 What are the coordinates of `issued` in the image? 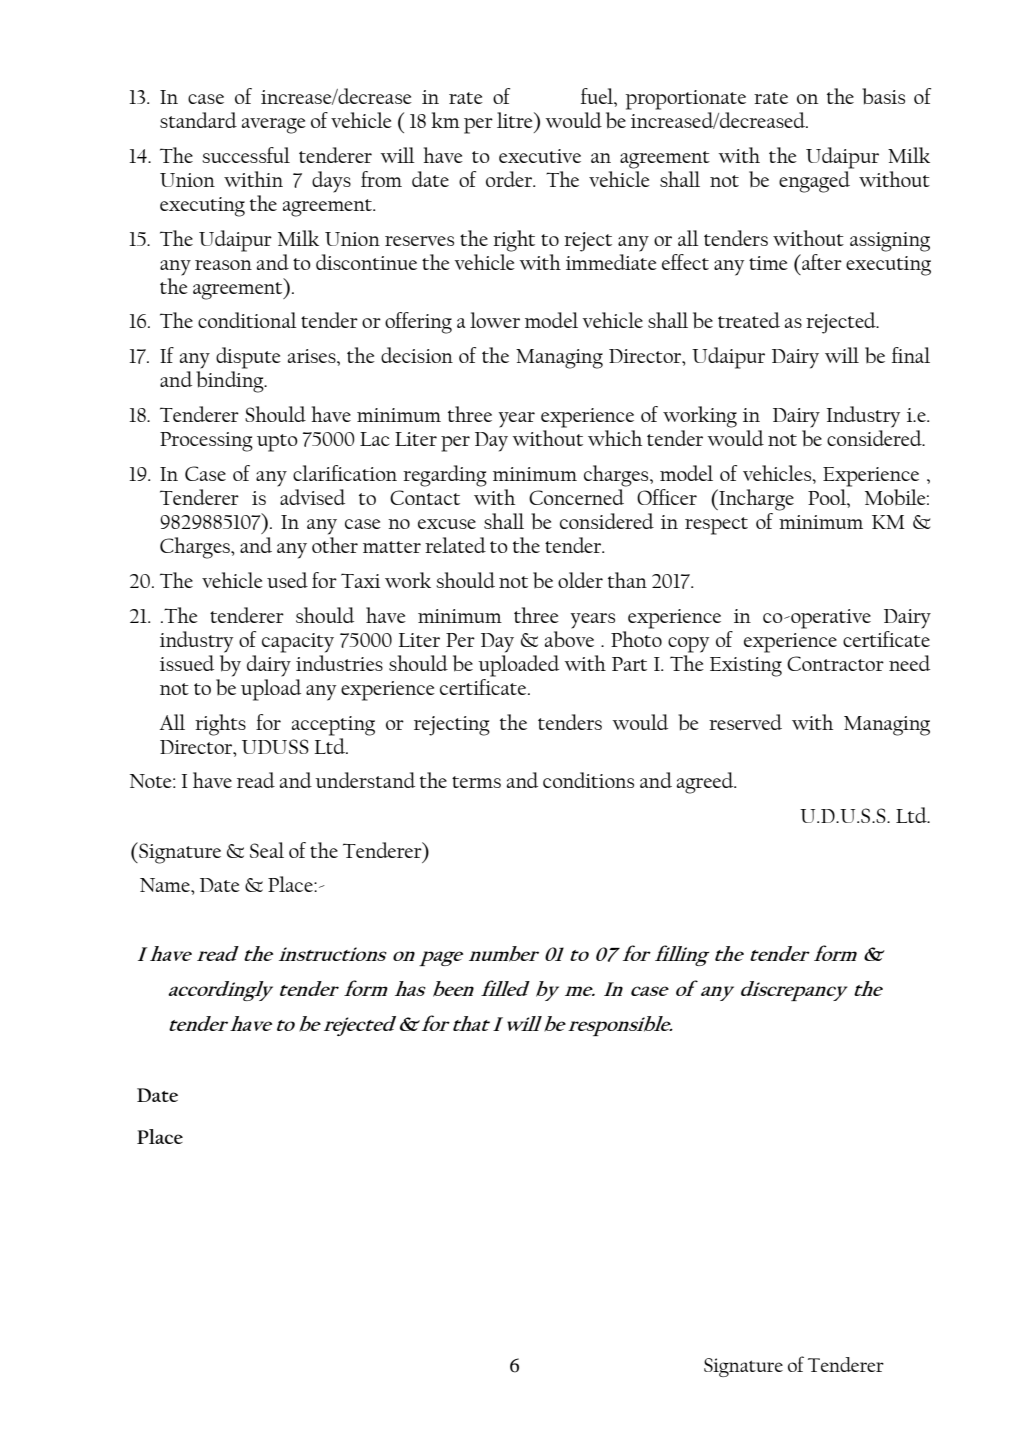 It's located at (187, 663).
